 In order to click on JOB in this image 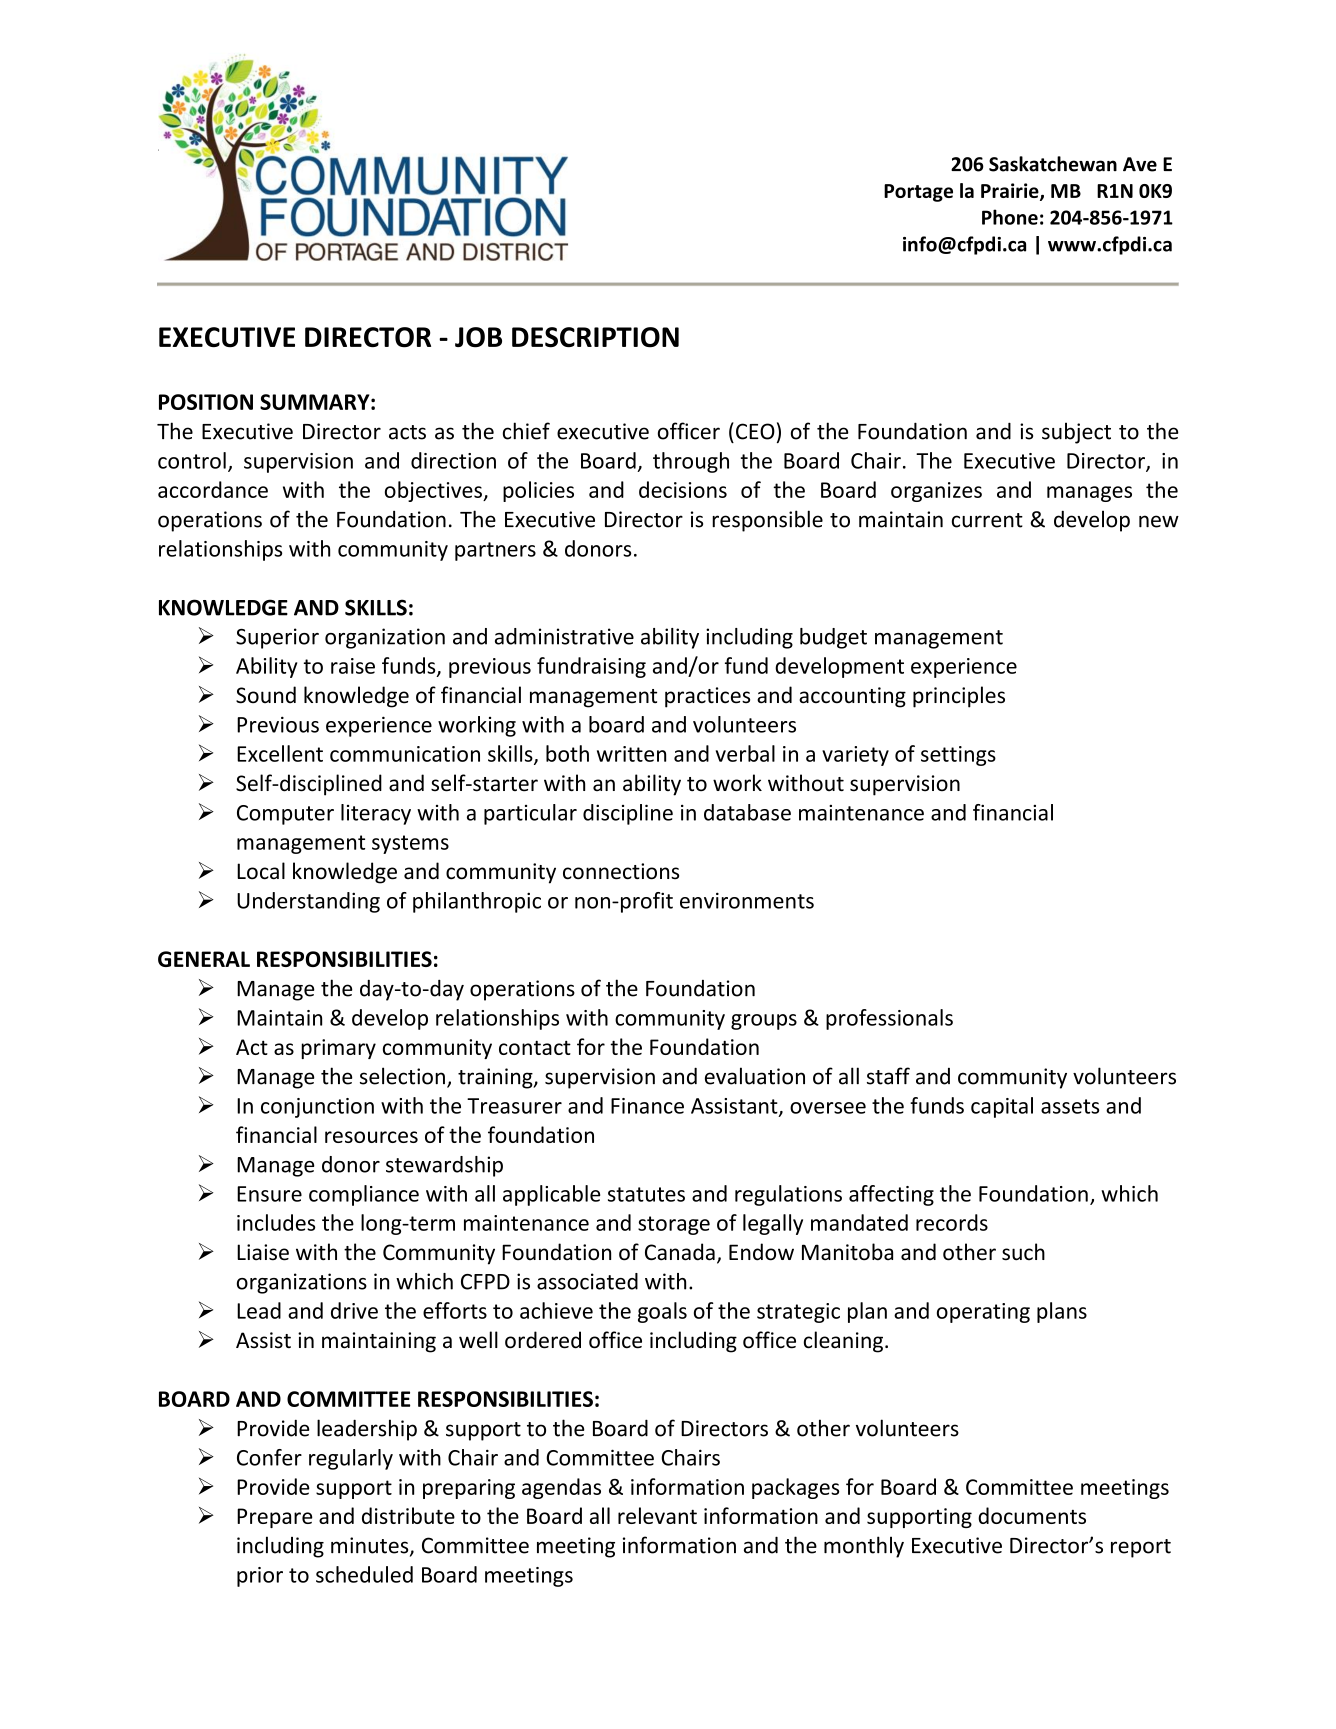, I will do `click(478, 337)`.
